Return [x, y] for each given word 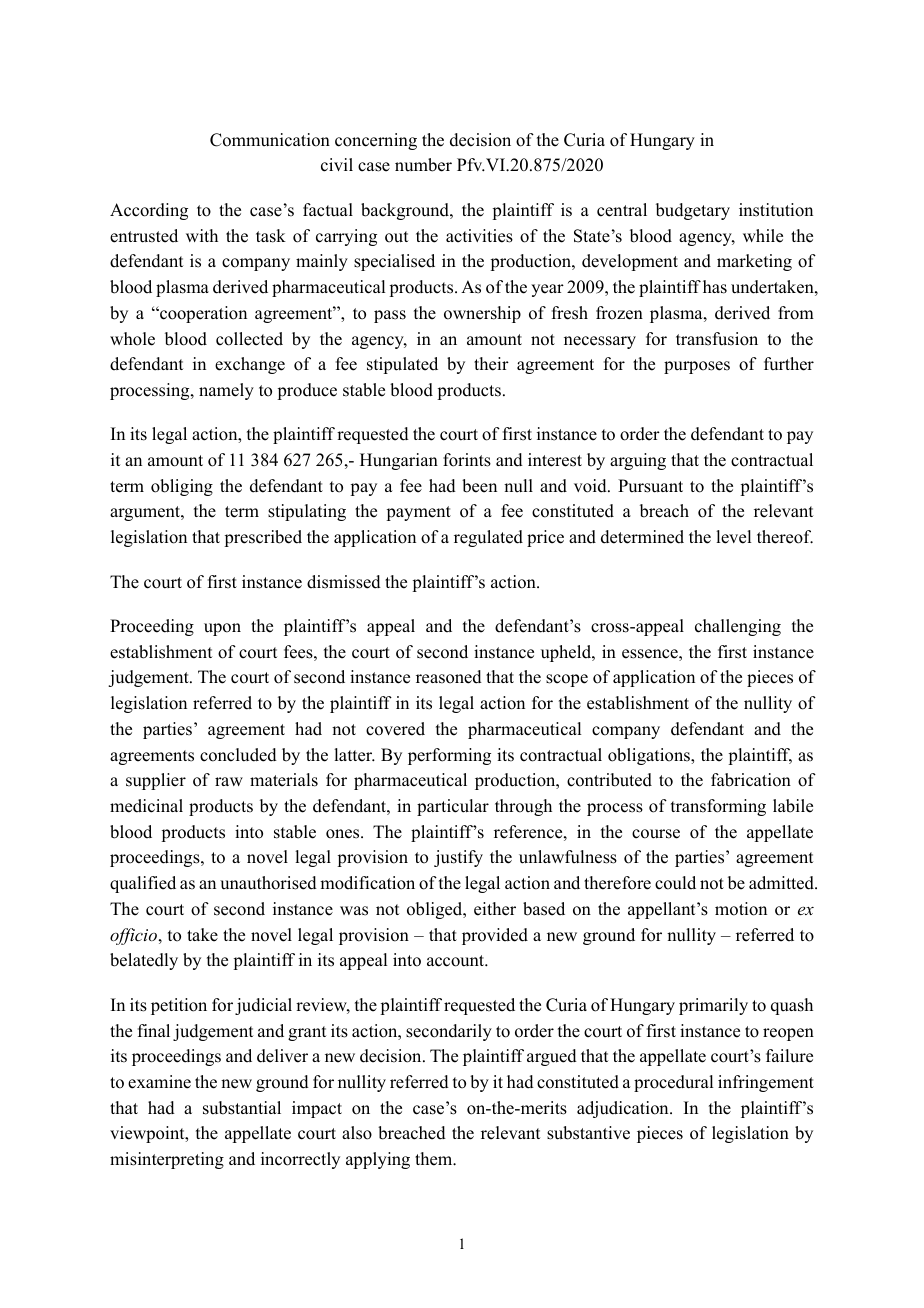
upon [222, 629]
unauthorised [268, 883]
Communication [270, 140]
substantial [242, 1108]
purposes [697, 367]
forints [467, 460]
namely [226, 391]
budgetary [693, 211]
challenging [738, 627]
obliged [436, 910]
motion [741, 909]
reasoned [449, 677]
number [423, 165]
